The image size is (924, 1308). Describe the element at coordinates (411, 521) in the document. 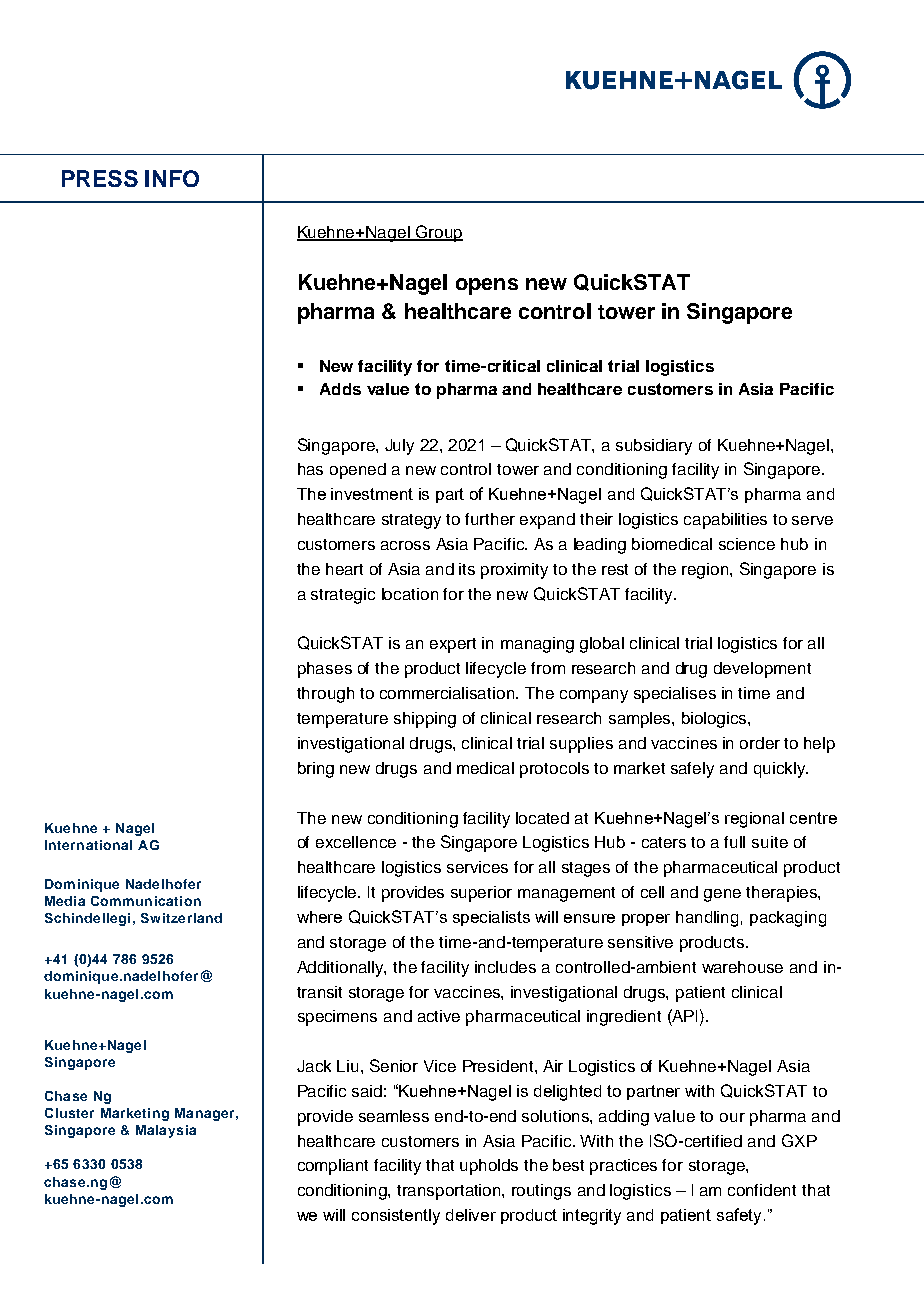

I see `strategy` at that location.
